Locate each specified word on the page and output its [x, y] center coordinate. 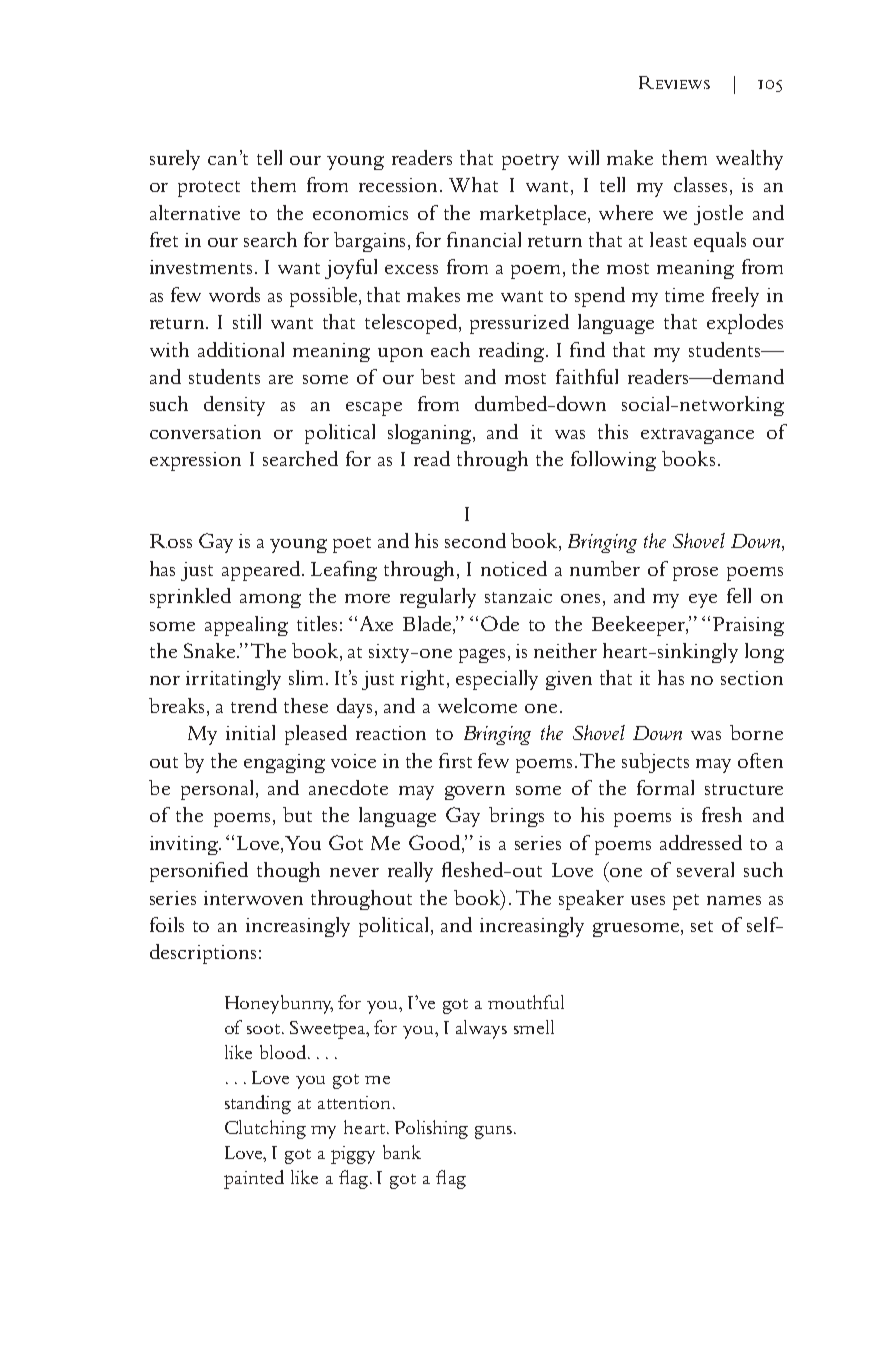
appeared [262, 571]
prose [695, 574]
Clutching [265, 1129]
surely [175, 160]
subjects [655, 763]
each [450, 349]
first [455, 760]
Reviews [674, 82]
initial [250, 732]
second [475, 540]
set [702, 926]
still [247, 321]
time [684, 295]
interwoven [253, 898]
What [473, 184]
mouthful [526, 1002]
